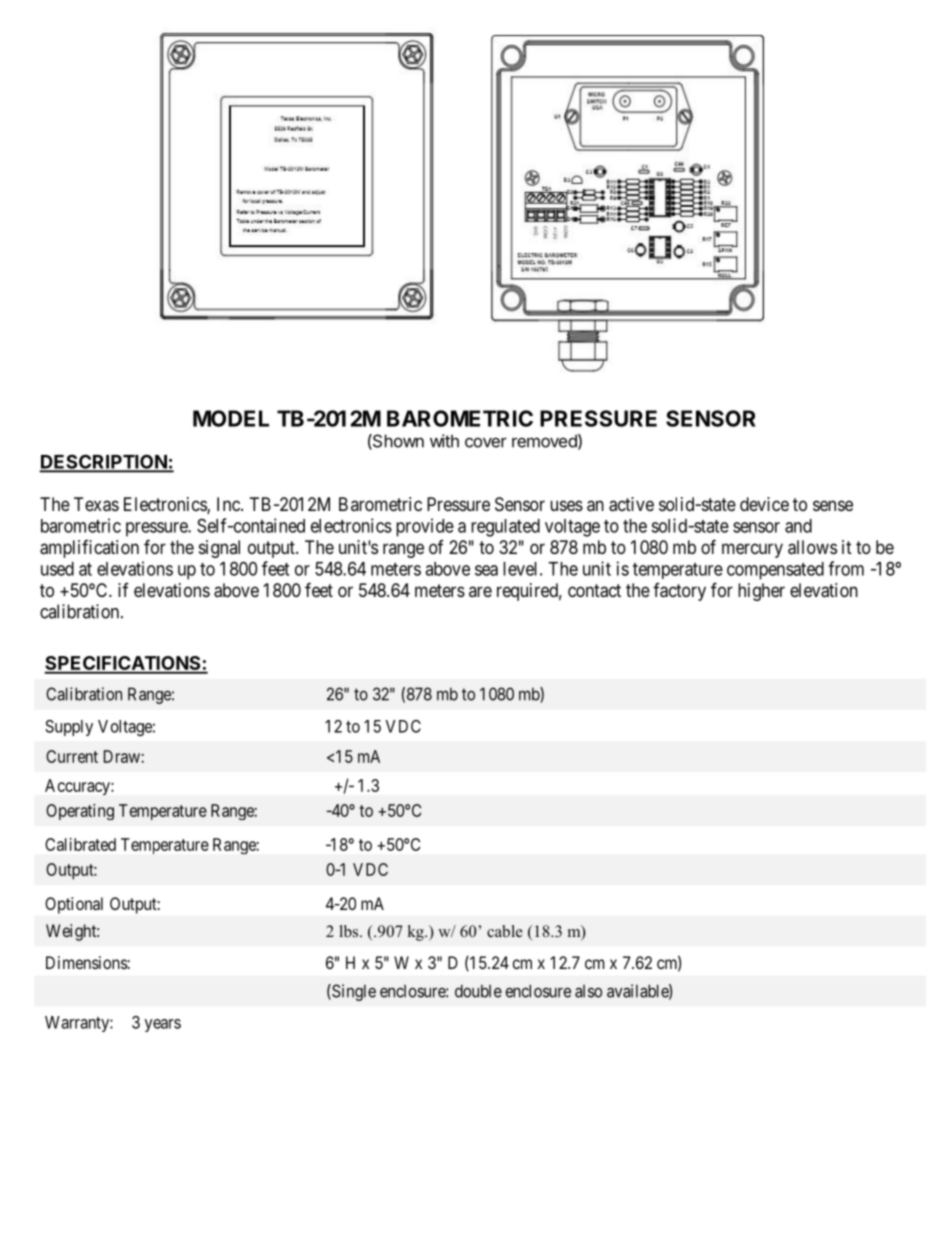 The width and height of the page is (952, 1233). Describe the element at coordinates (478, 991) in the page. I see `double` at that location.
